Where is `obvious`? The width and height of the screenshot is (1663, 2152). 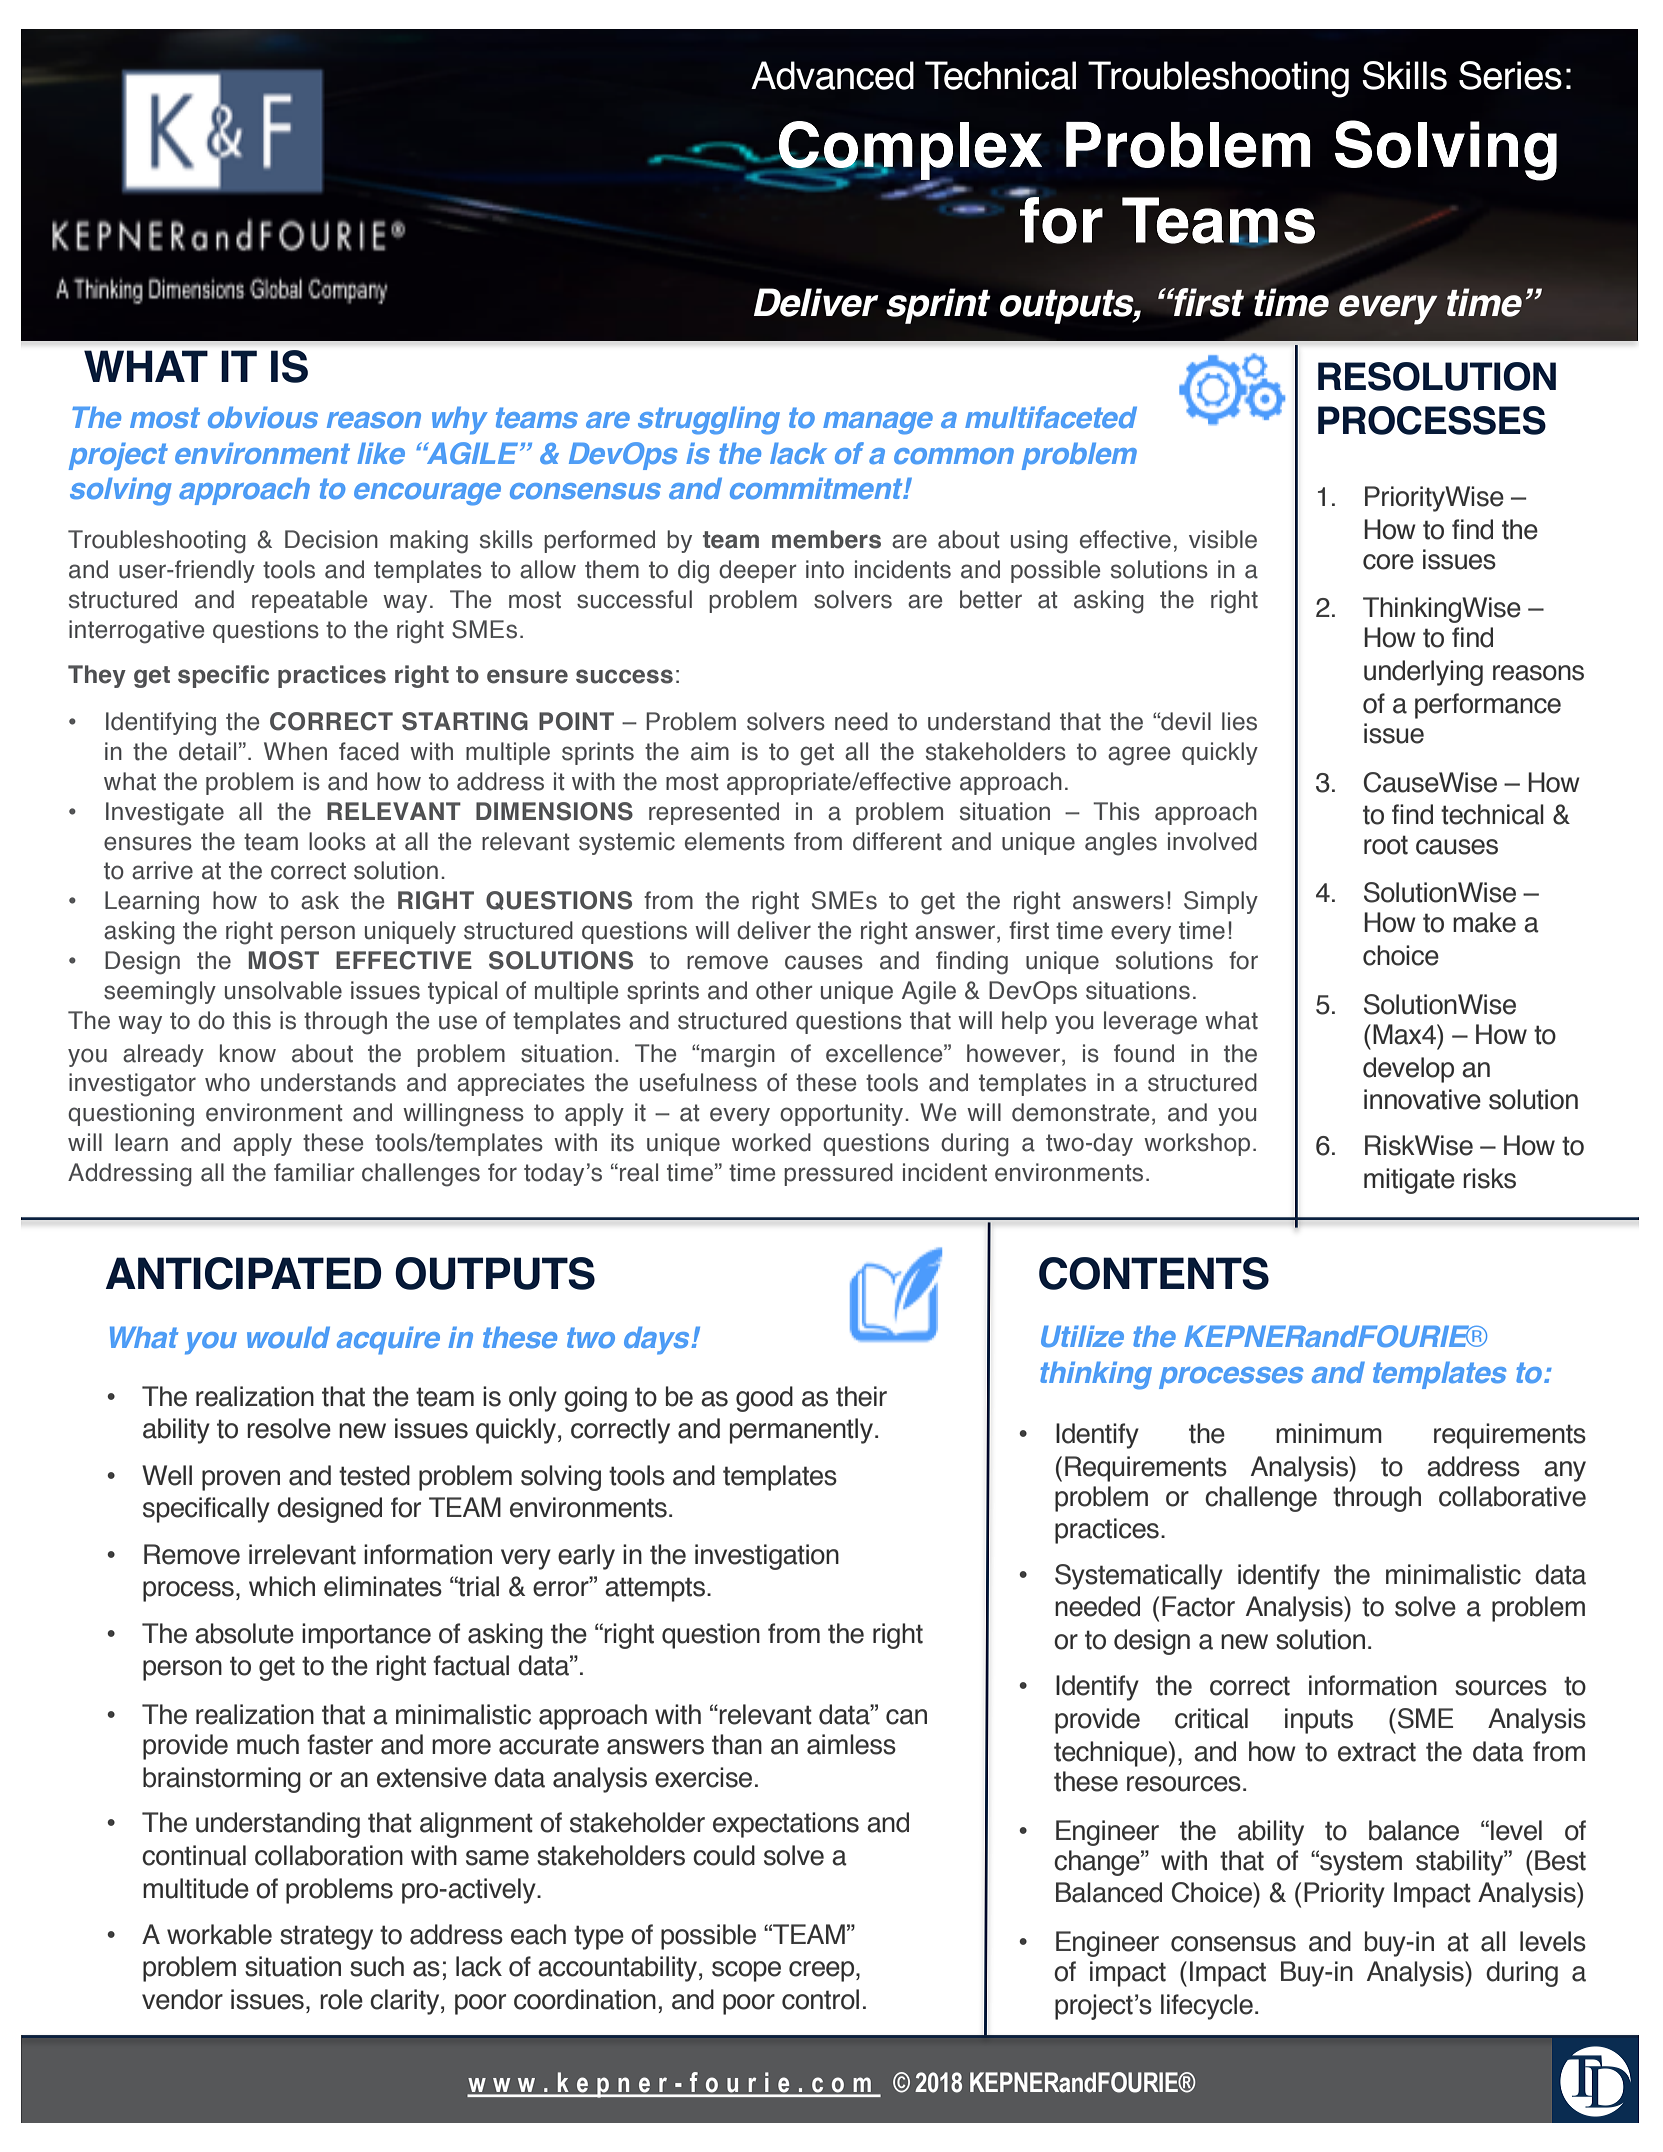 obvious is located at coordinates (263, 417).
